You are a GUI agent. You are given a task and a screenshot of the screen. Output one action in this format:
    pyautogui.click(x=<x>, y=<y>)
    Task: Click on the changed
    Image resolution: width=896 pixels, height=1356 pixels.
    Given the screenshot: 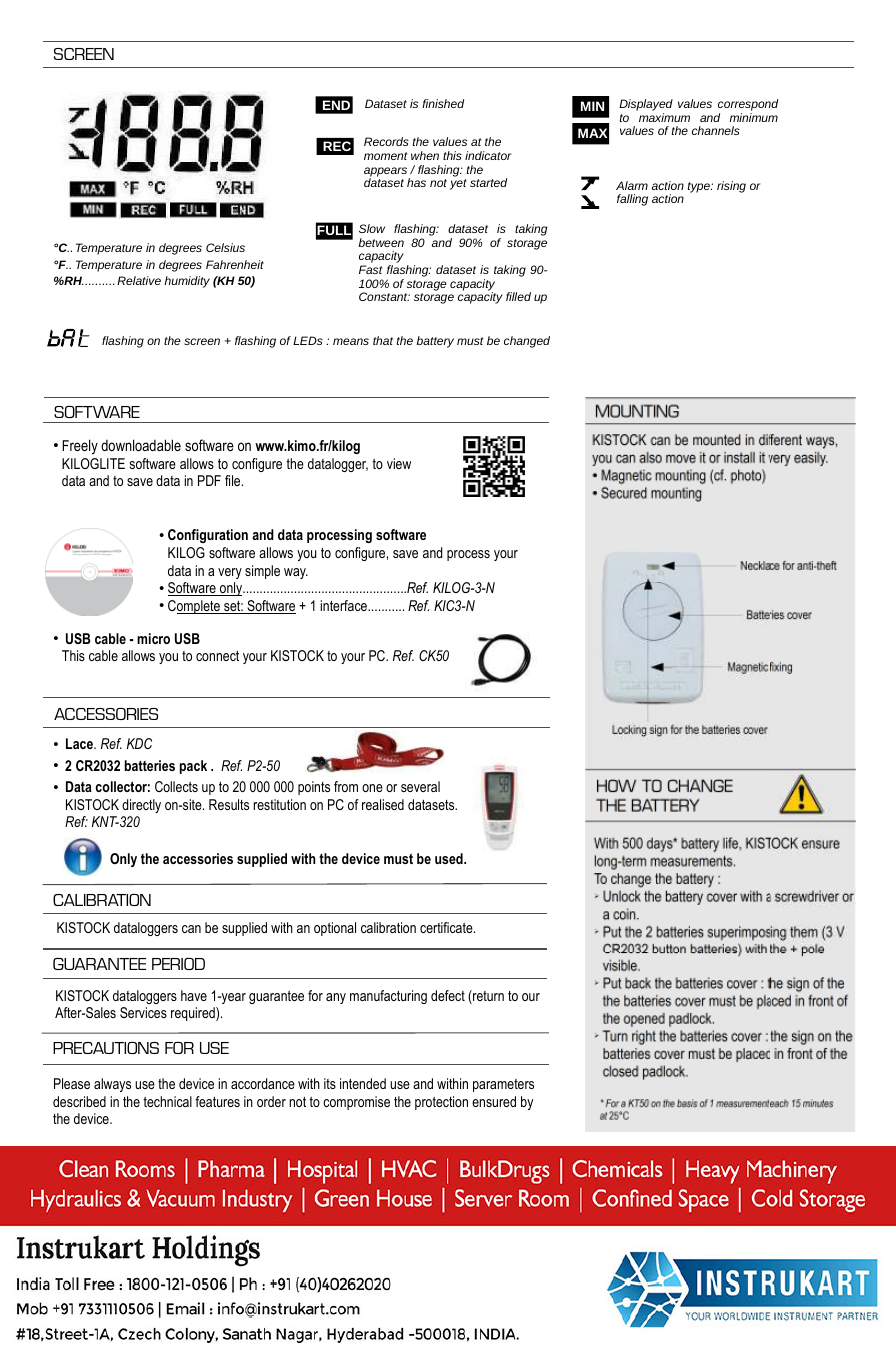 What is the action you would take?
    pyautogui.click(x=527, y=342)
